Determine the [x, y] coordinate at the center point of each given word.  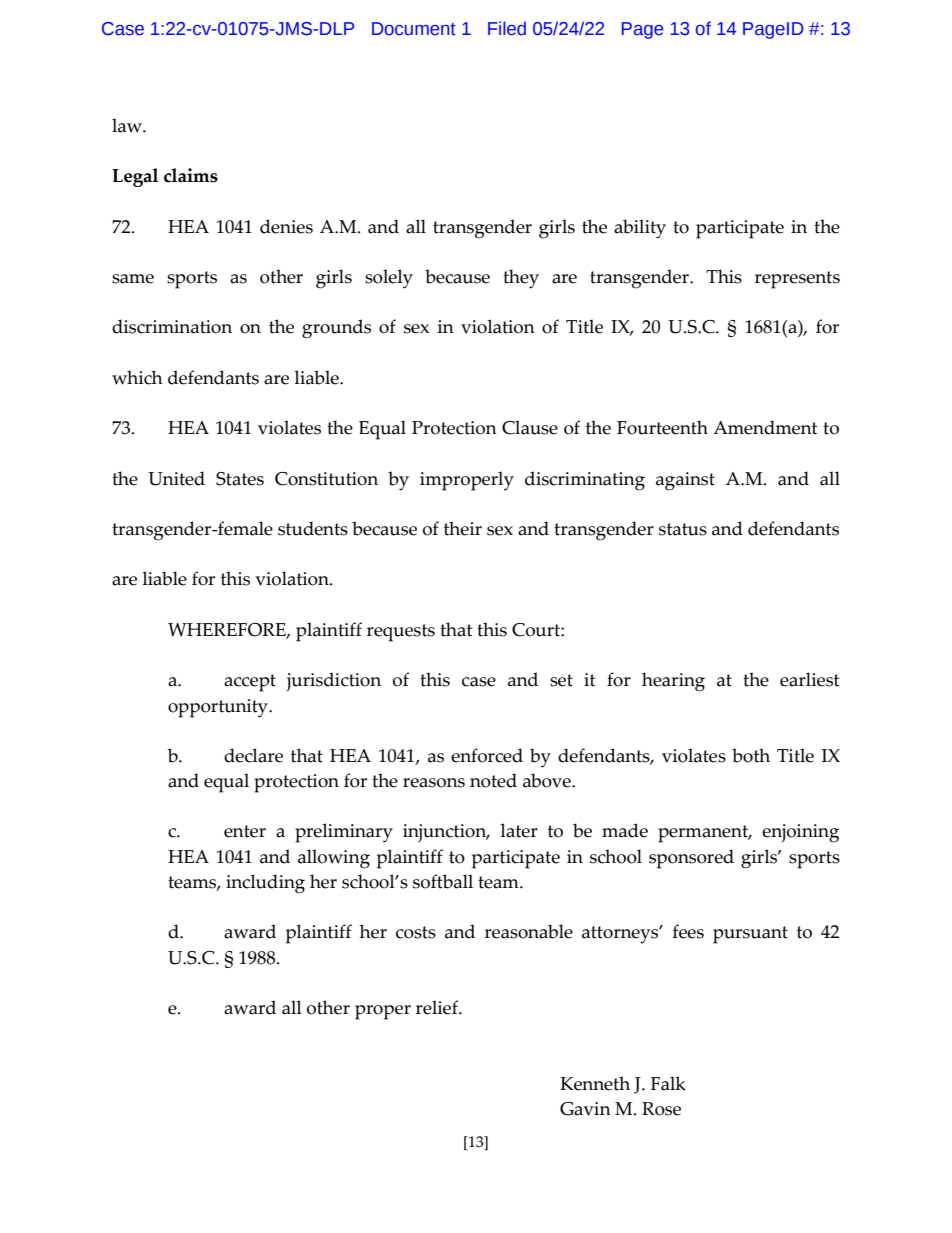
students [313, 528]
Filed [507, 28]
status [683, 529]
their [463, 528]
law [128, 125]
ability [640, 229]
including [265, 884]
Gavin [585, 1109]
